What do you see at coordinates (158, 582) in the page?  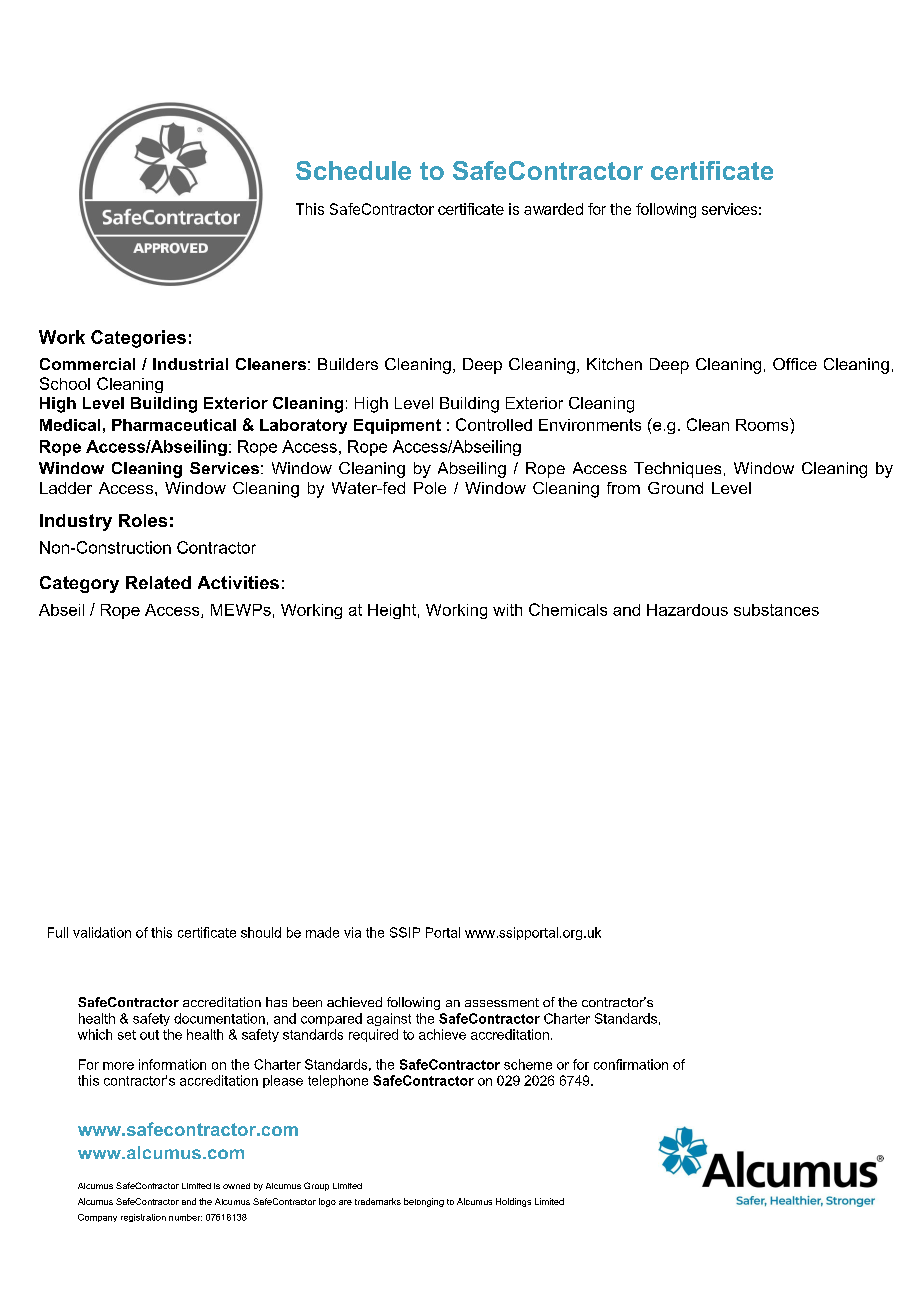 I see `Related` at bounding box center [158, 582].
